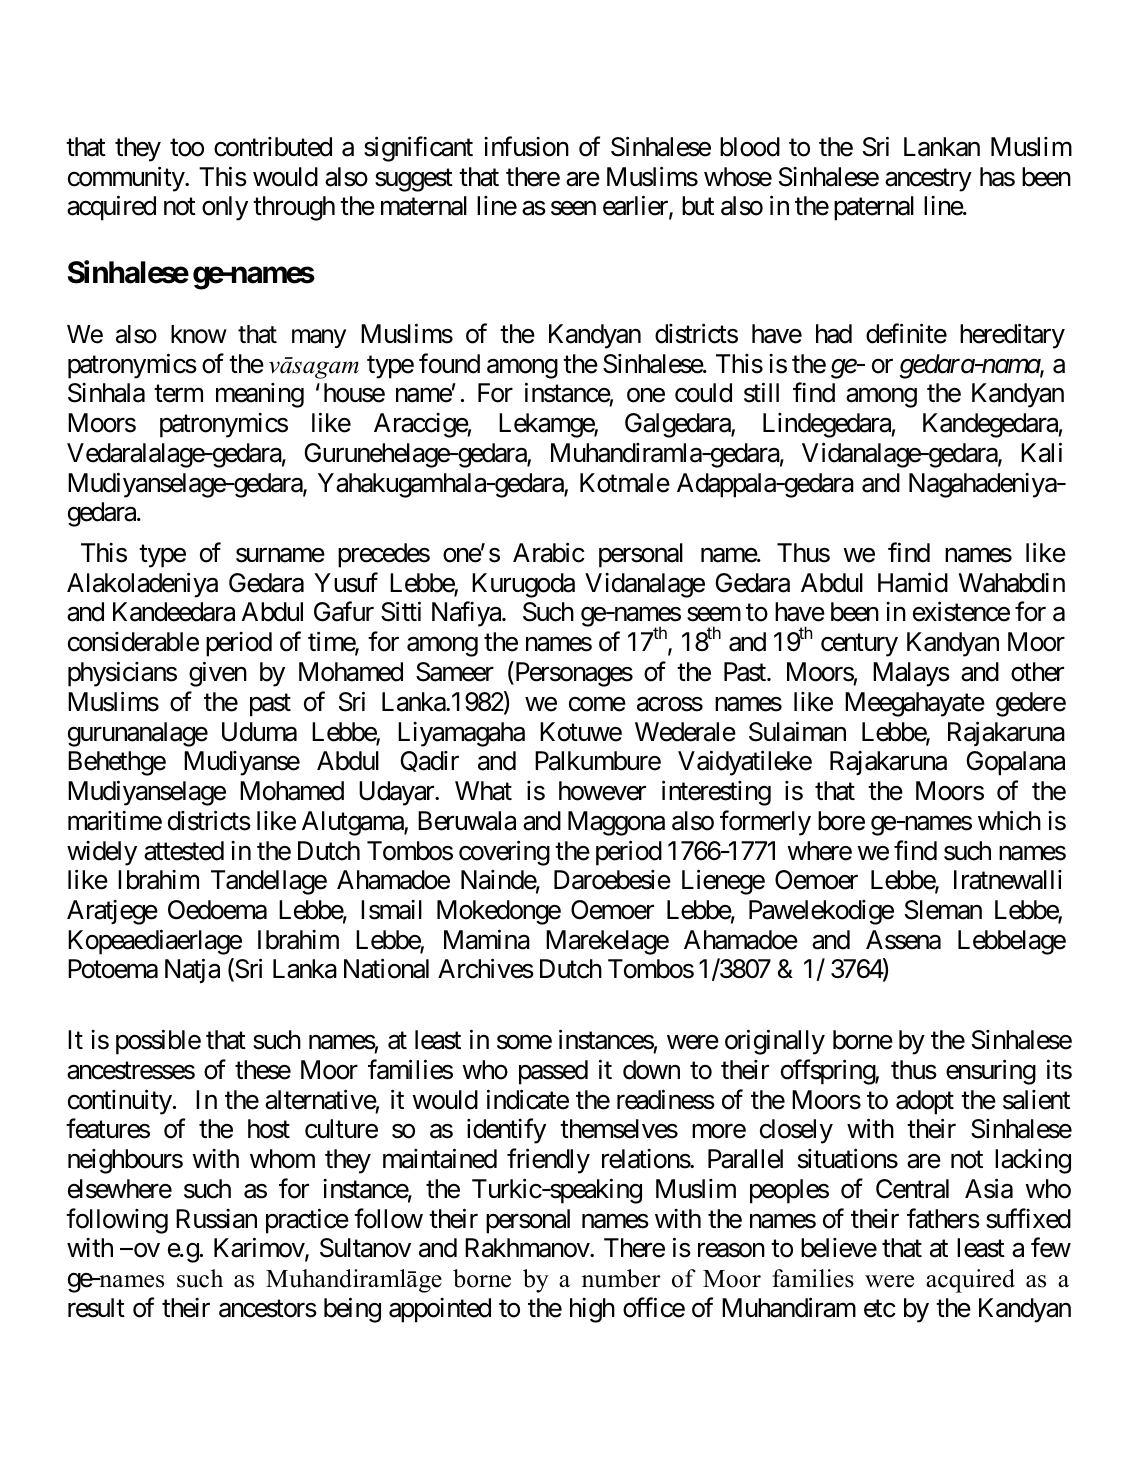 The height and width of the screenshot is (1463, 1131). Describe the element at coordinates (1009, 820) in the screenshot. I see `which` at that location.
